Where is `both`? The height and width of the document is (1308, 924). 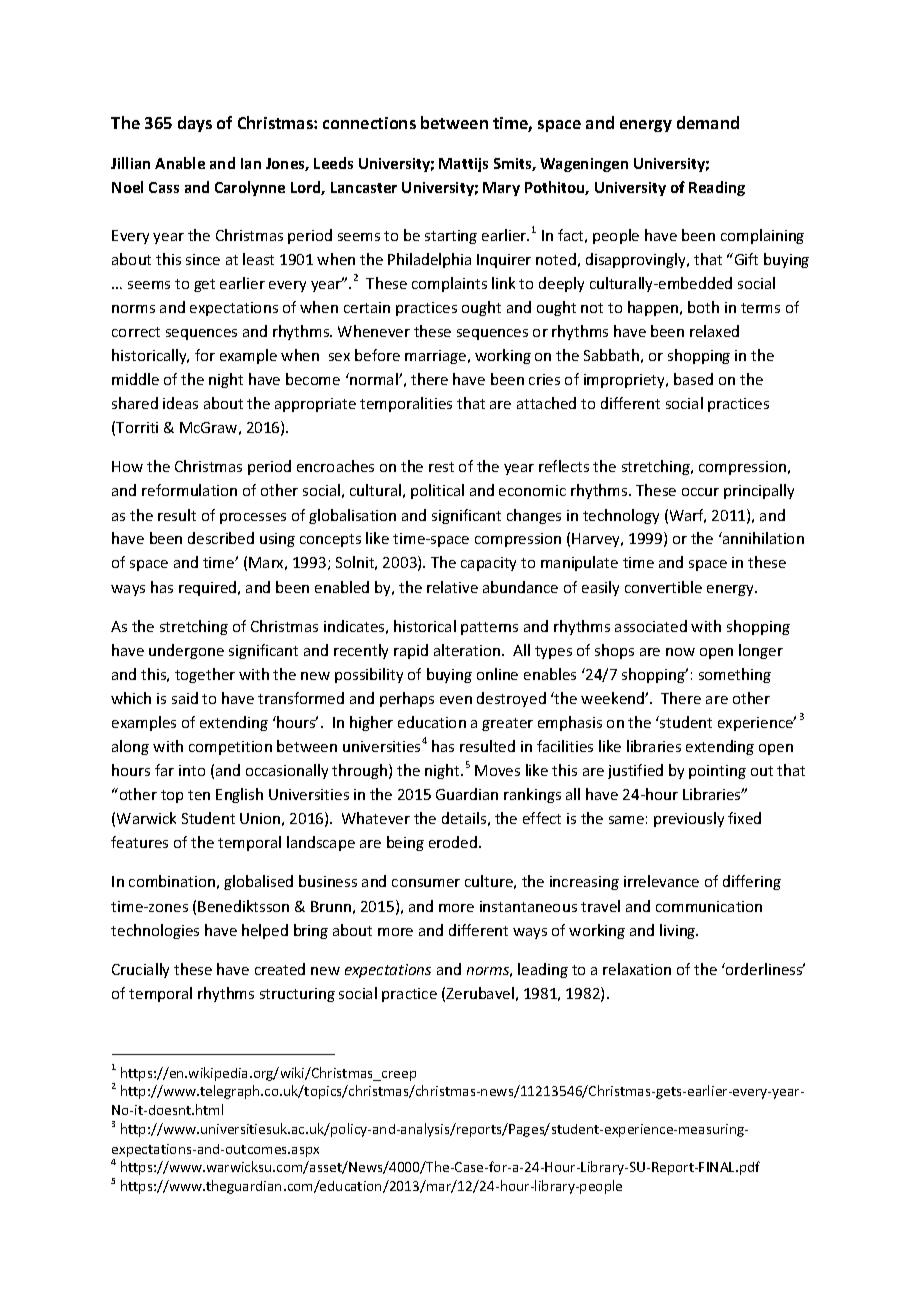
both is located at coordinates (703, 307).
